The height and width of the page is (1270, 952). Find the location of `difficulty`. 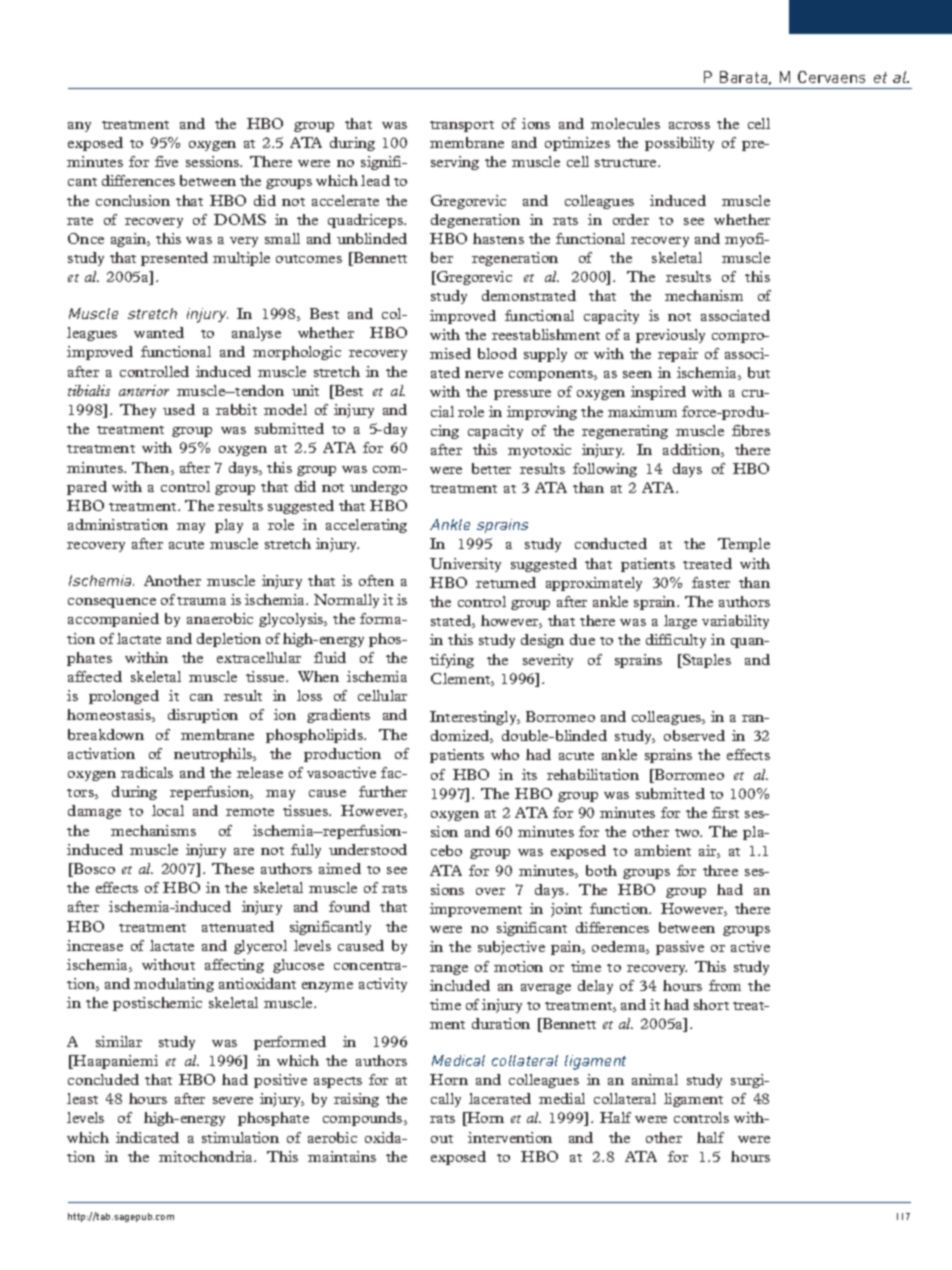

difficulty is located at coordinates (676, 641).
